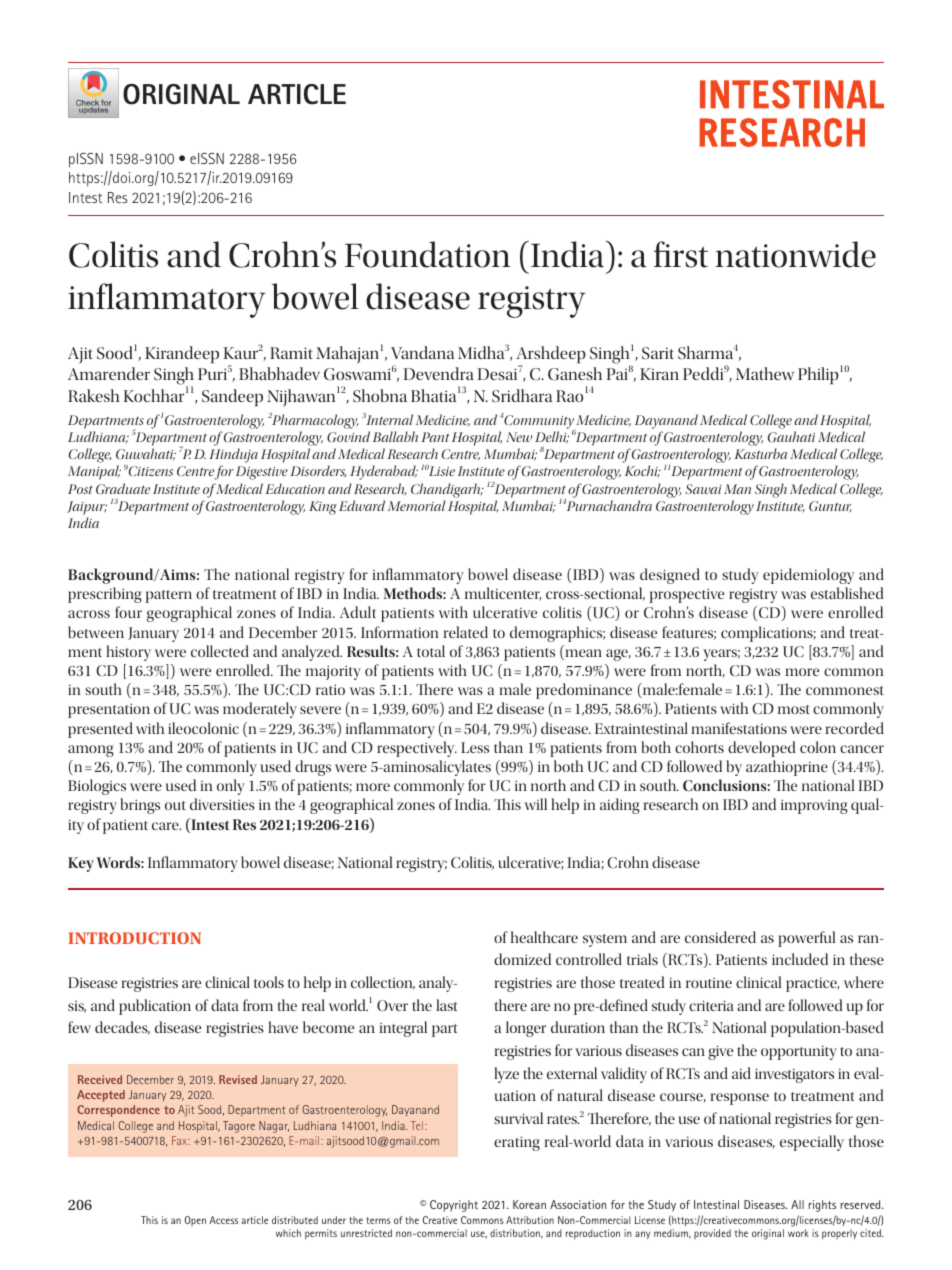 The width and height of the screenshot is (952, 1270). I want to click on INTRODUCTION, so click(134, 938).
